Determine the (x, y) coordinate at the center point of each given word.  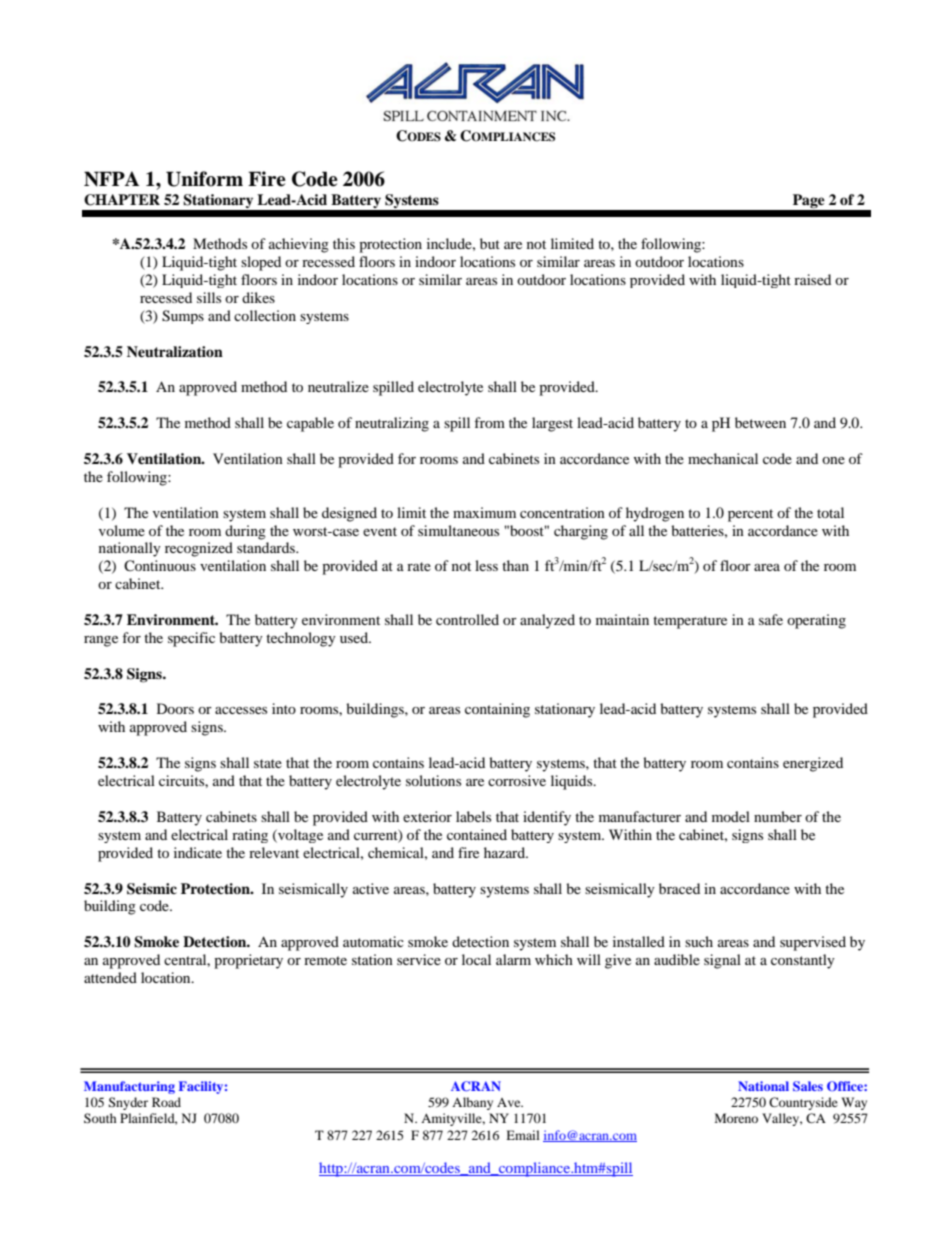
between (760, 422)
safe (771, 619)
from (489, 422)
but (490, 243)
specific (191, 639)
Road (166, 1102)
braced (679, 888)
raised (812, 279)
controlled (467, 619)
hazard (506, 852)
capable (310, 424)
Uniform (204, 179)
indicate (198, 852)
